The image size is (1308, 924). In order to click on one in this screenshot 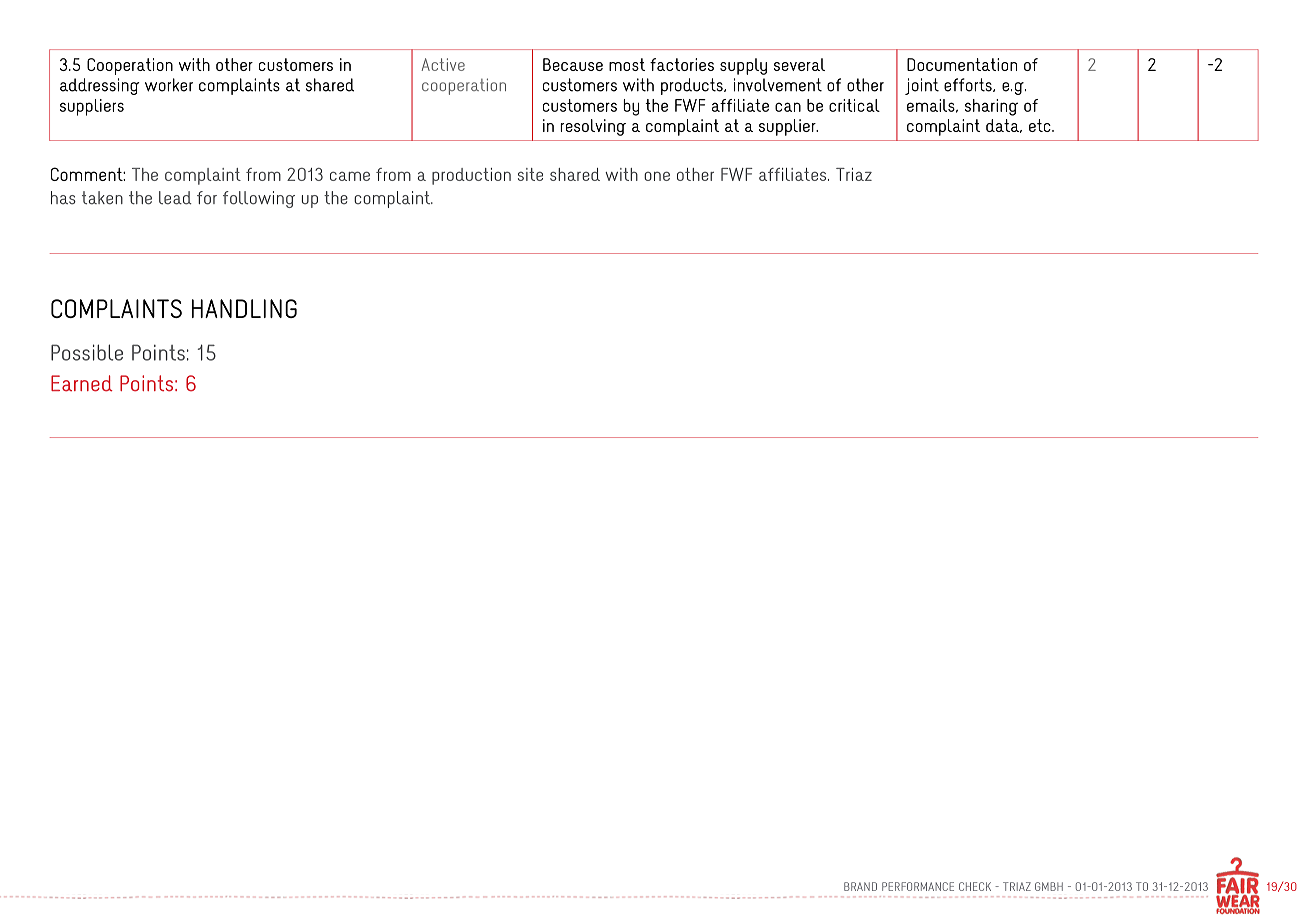, I will do `click(657, 176)`.
